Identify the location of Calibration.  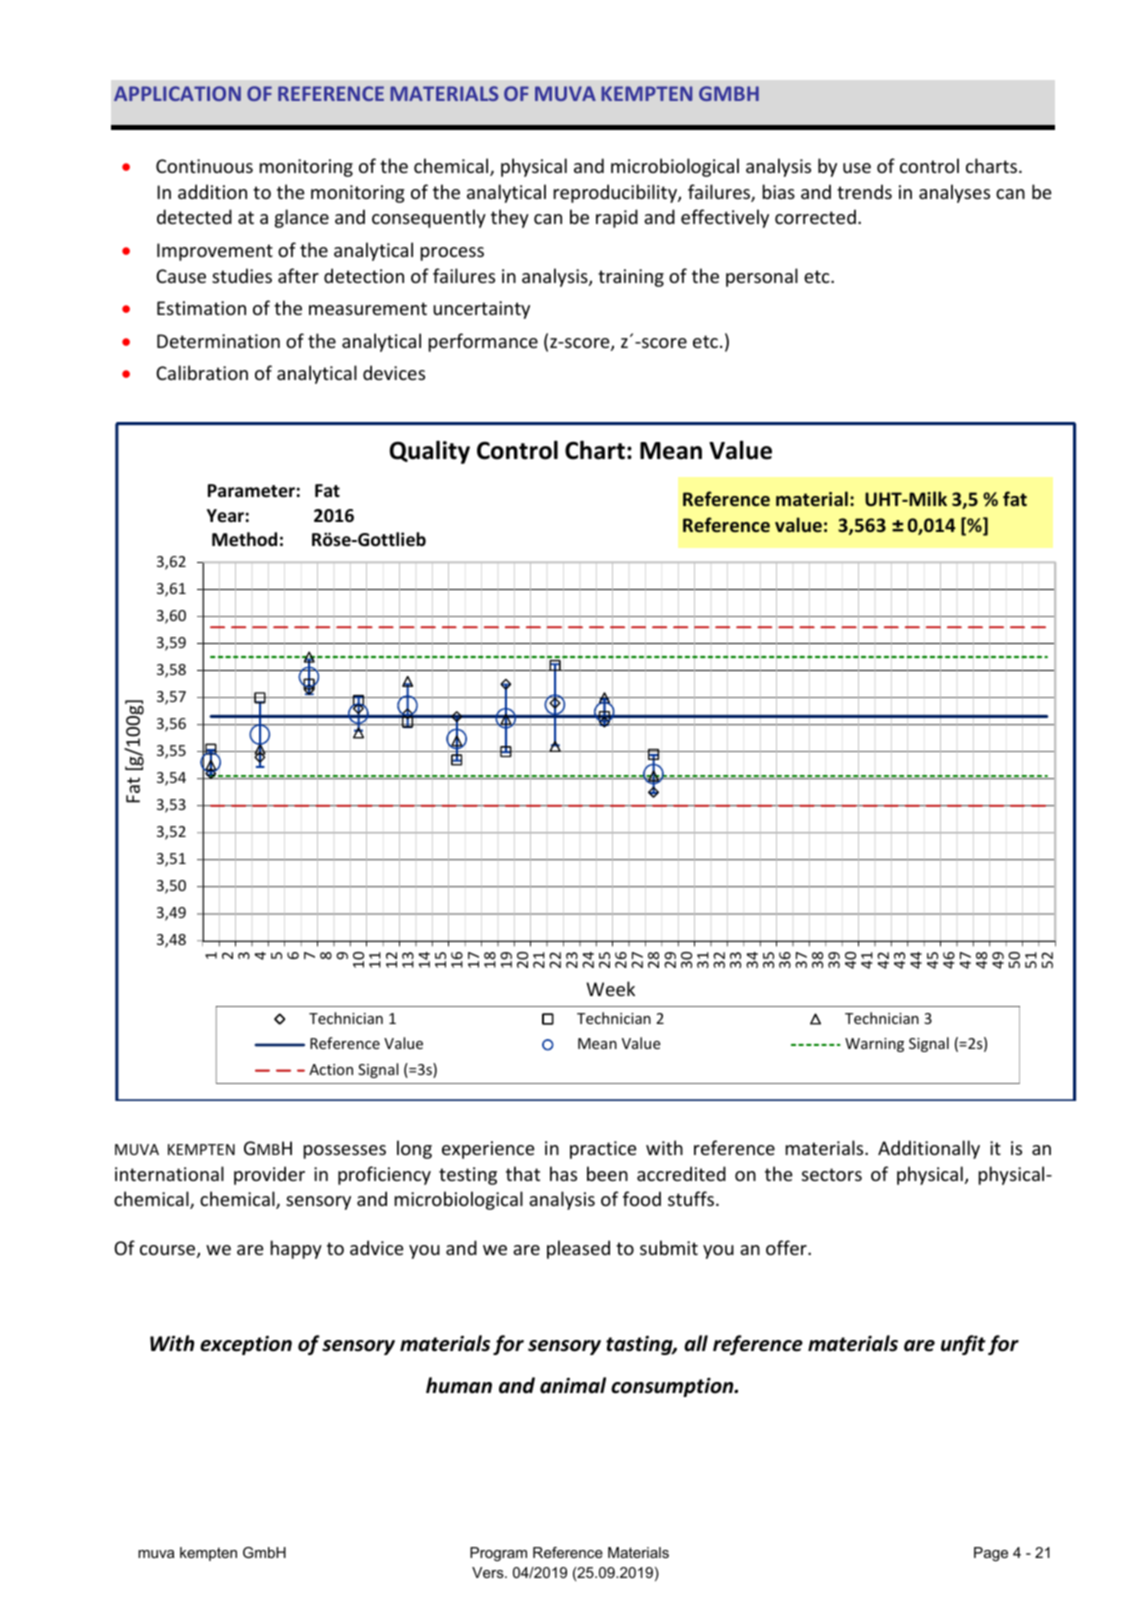
(202, 372).
